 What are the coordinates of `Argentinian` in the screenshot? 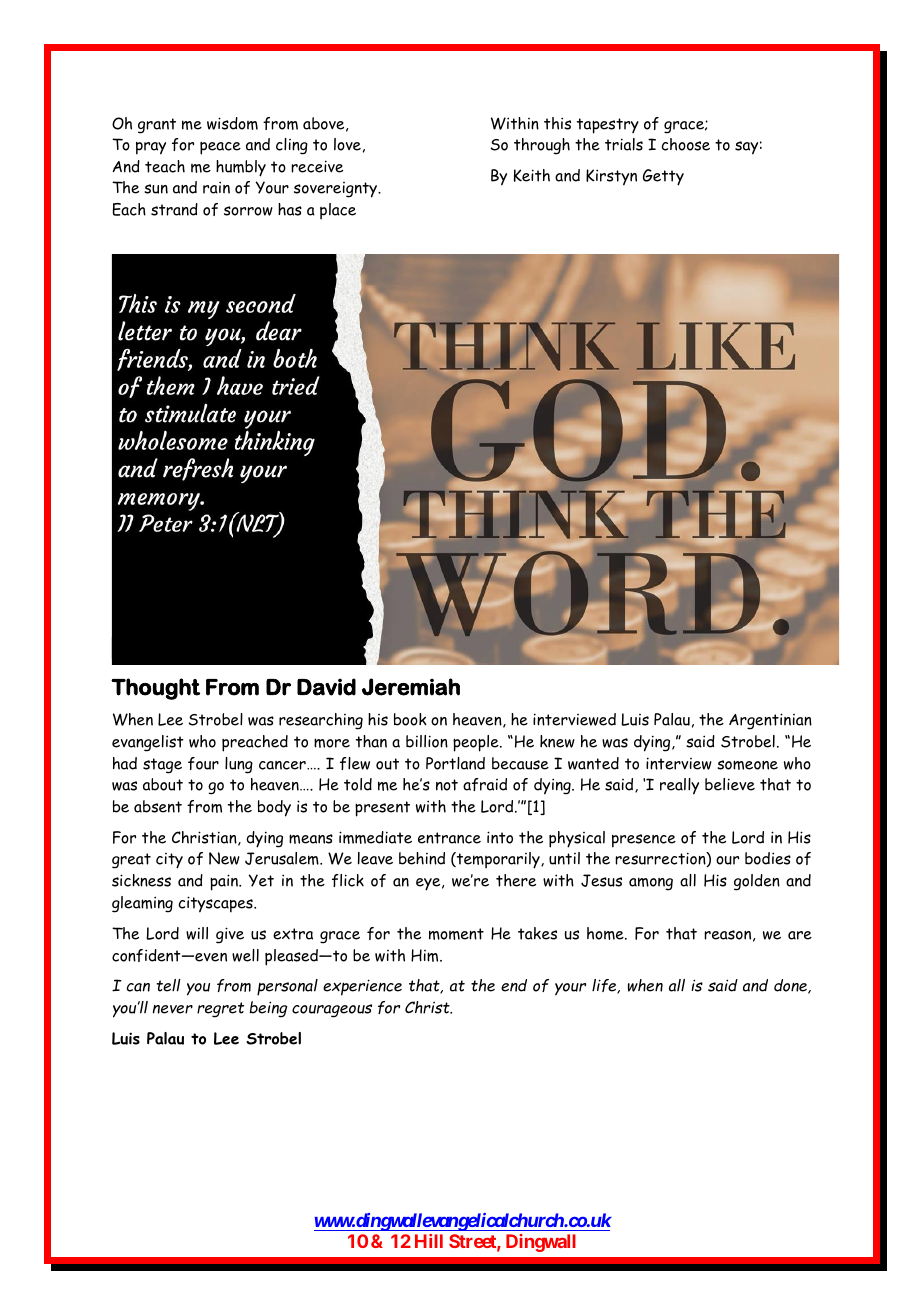 It's located at (770, 721).
